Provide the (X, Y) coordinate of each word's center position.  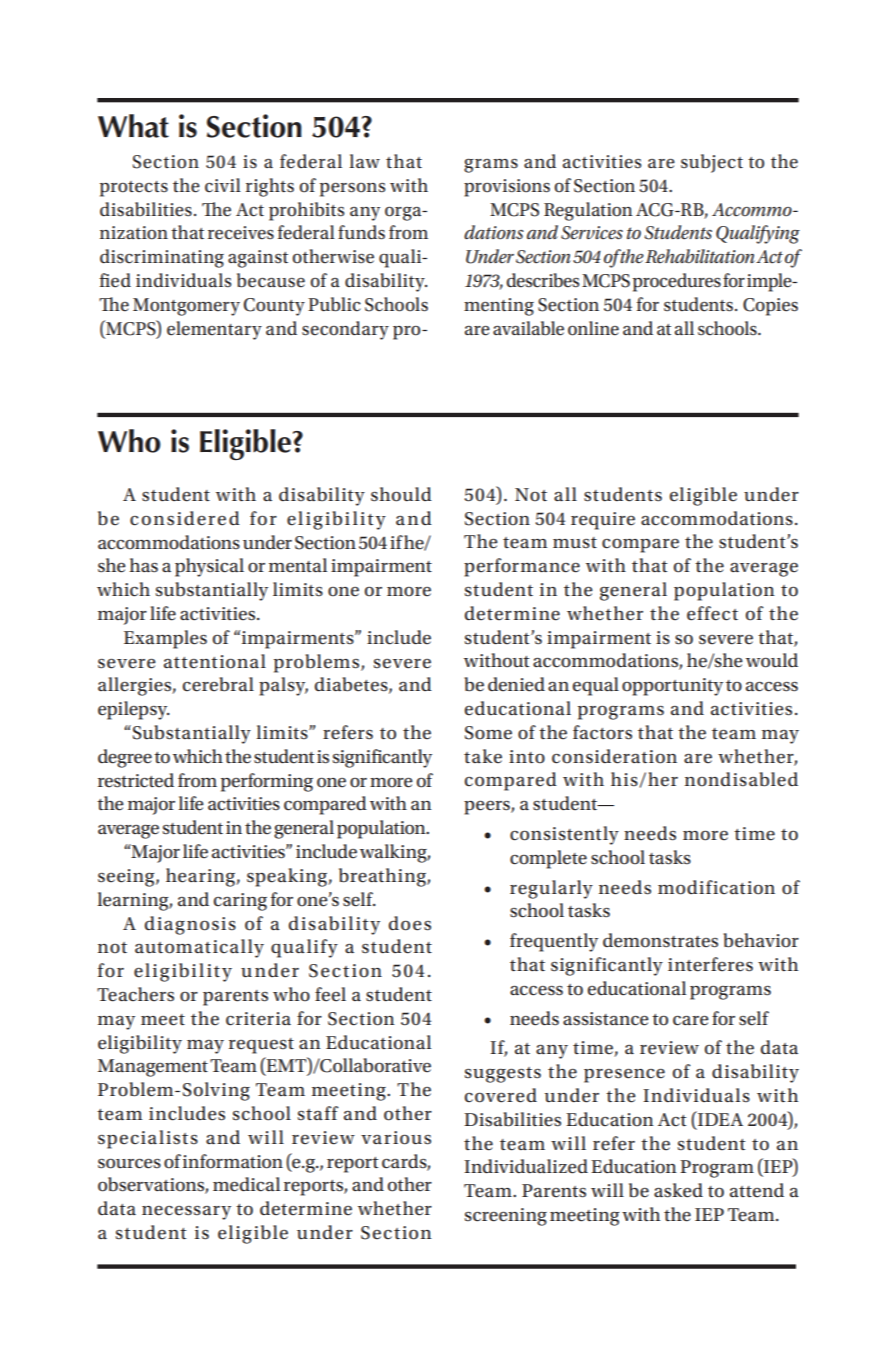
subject (712, 163)
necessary (186, 1213)
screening (506, 1217)
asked (678, 1190)
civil (223, 185)
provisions (507, 188)
